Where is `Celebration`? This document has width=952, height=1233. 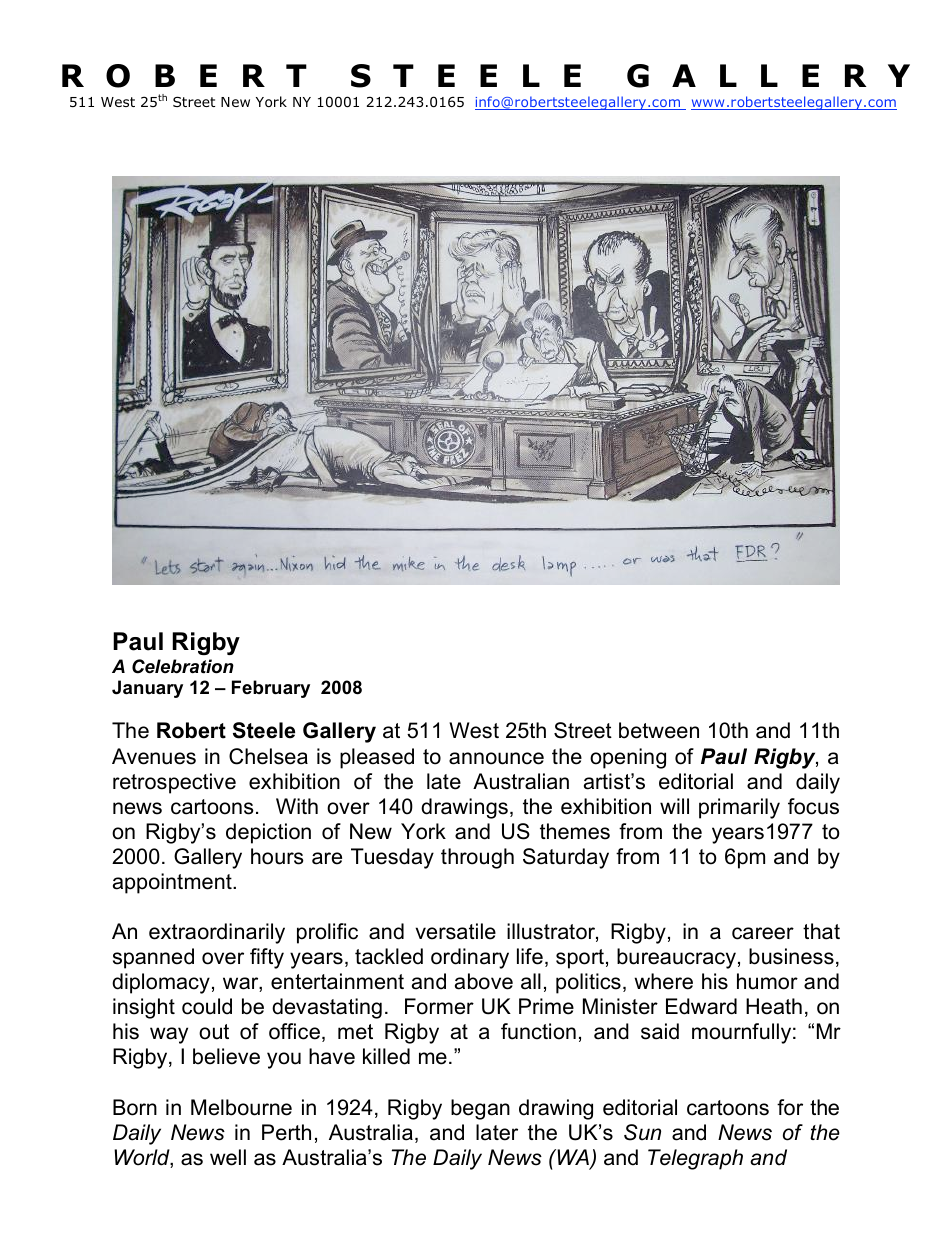 Celebration is located at coordinates (183, 666).
